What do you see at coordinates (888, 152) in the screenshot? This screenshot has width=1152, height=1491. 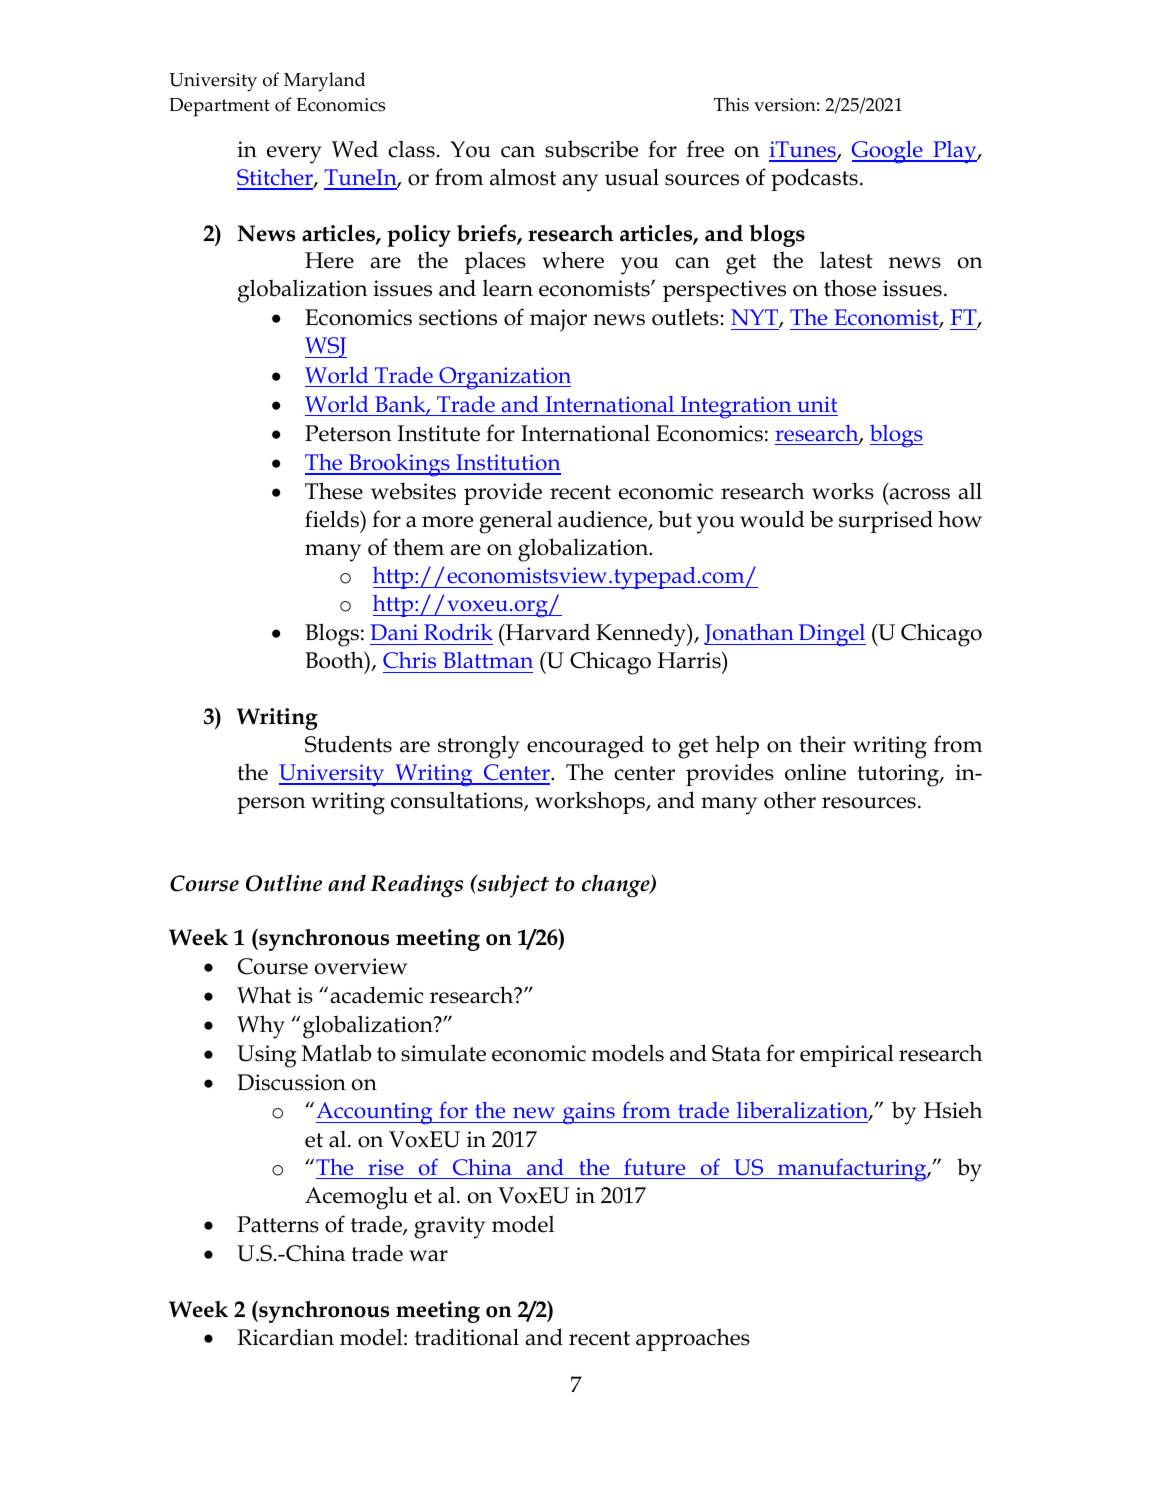 I see `Google` at bounding box center [888, 152].
